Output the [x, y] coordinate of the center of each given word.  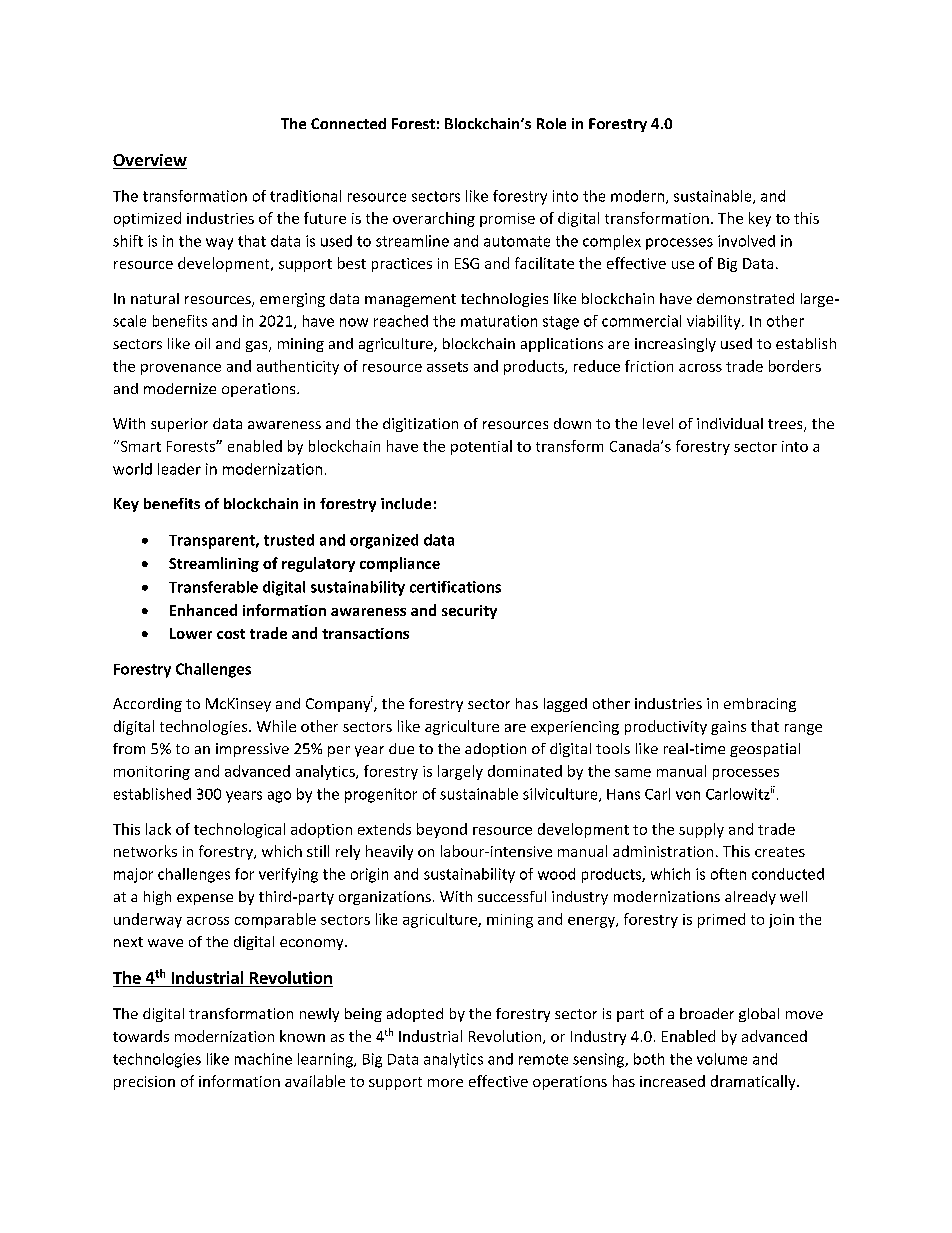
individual [730, 423]
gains [728, 728]
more [445, 1083]
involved [746, 241]
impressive [252, 750]
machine [263, 1059]
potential [481, 447]
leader [179, 469]
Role [551, 123]
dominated [525, 771]
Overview [150, 161]
